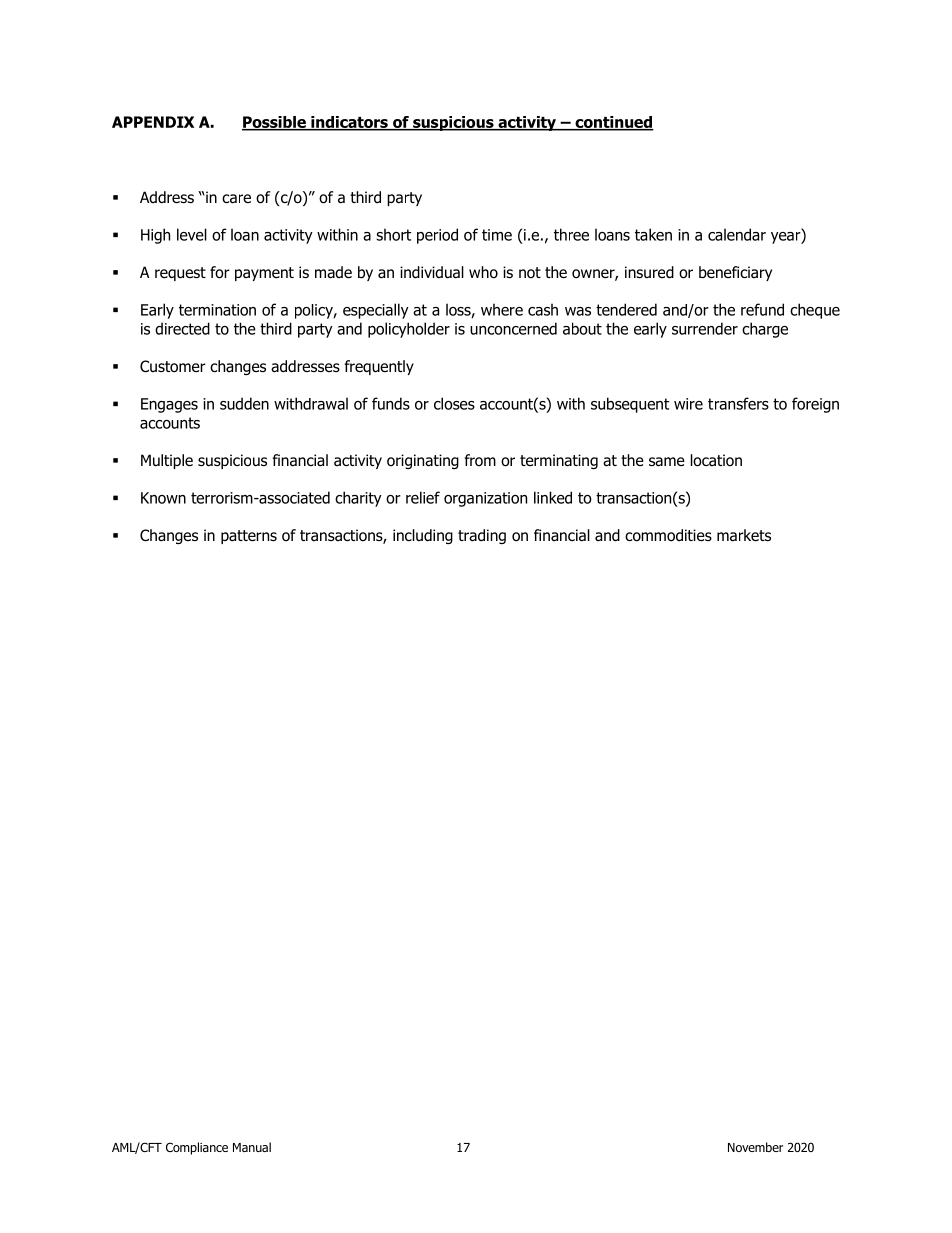  What do you see at coordinates (252, 1147) in the document?
I see `Manual` at bounding box center [252, 1147].
